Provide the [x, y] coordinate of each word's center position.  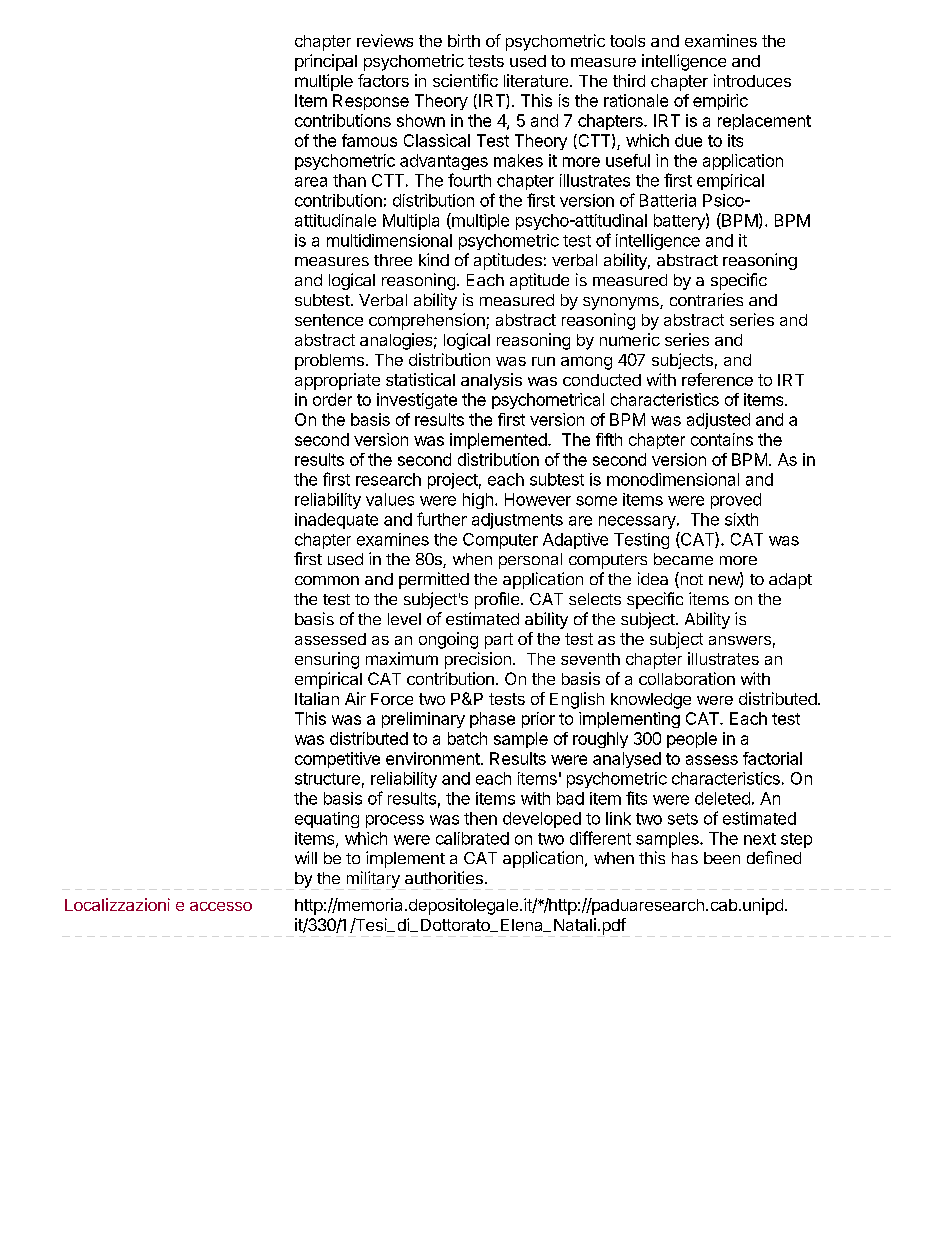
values [390, 499]
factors [383, 80]
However [538, 499]
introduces [752, 80]
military [373, 879]
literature [537, 80]
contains [722, 439]
